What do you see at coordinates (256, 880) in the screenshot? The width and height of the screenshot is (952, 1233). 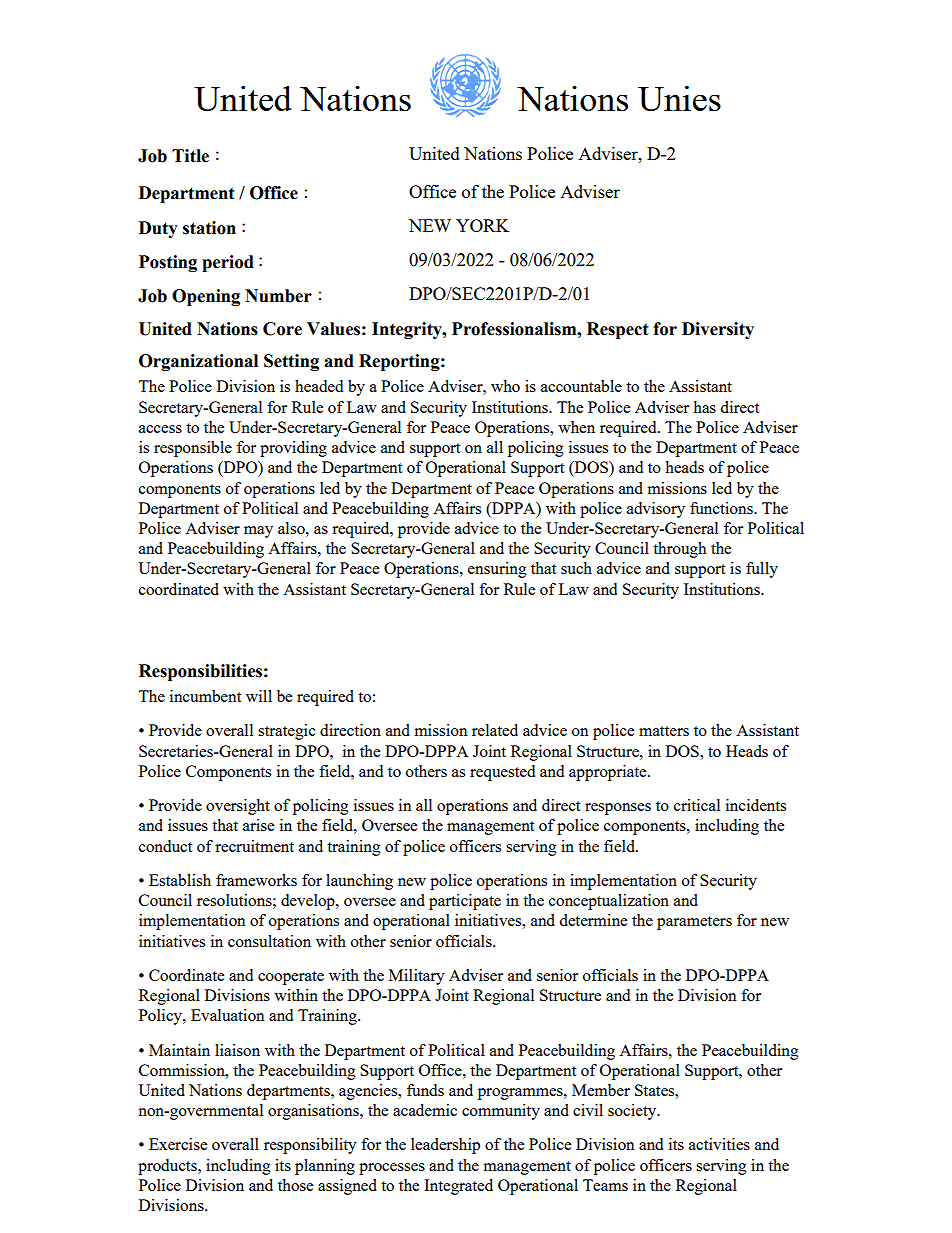 I see `frameworks` at bounding box center [256, 880].
